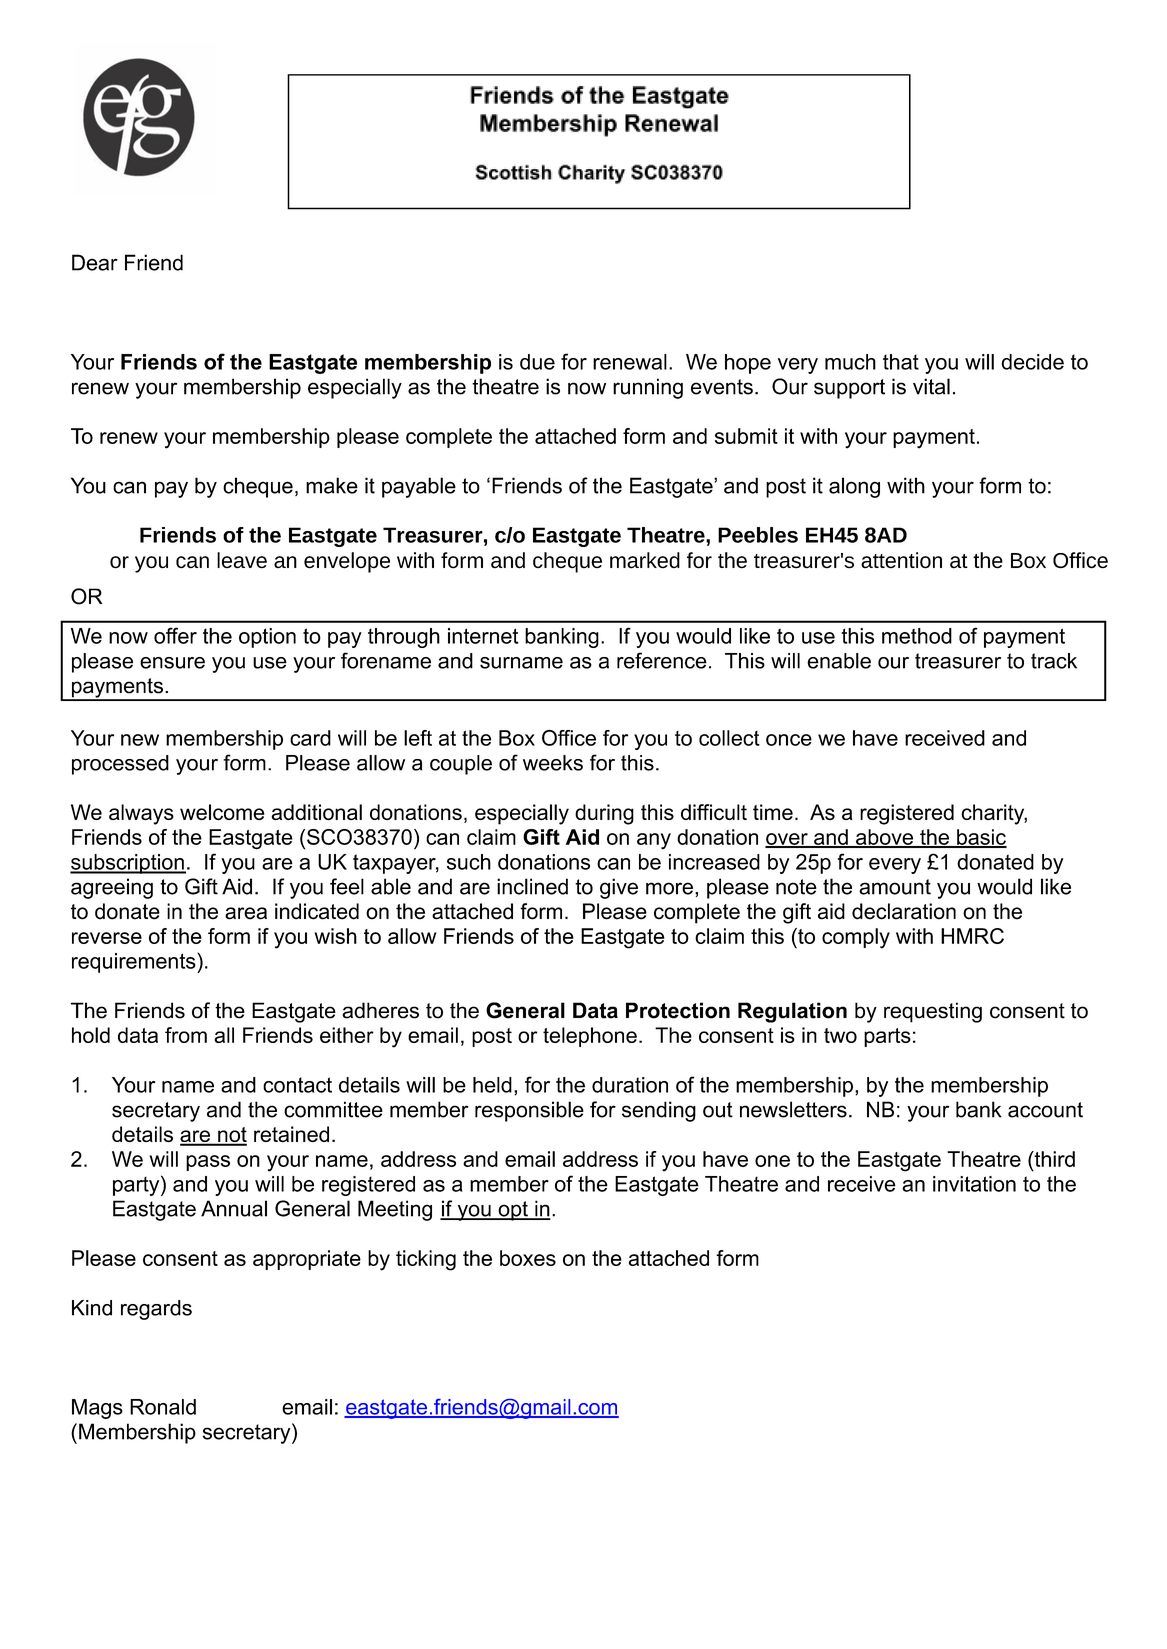 The width and height of the screenshot is (1167, 1649). Describe the element at coordinates (901, 362) in the screenshot. I see `that` at that location.
